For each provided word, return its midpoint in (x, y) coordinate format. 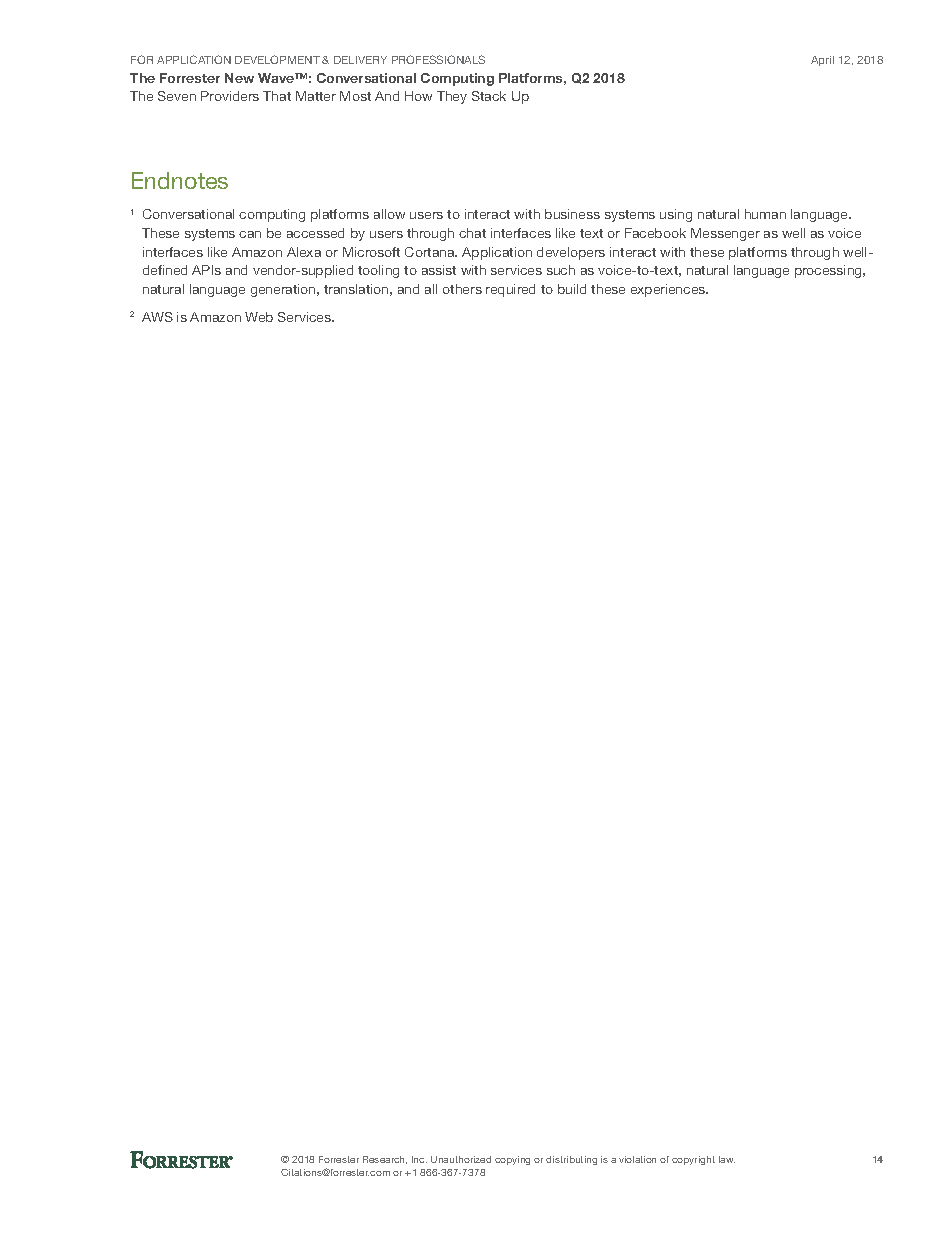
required (510, 290)
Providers (230, 96)
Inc (419, 1159)
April (822, 61)
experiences (669, 290)
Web (259, 317)
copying (512, 1160)
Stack (489, 96)
